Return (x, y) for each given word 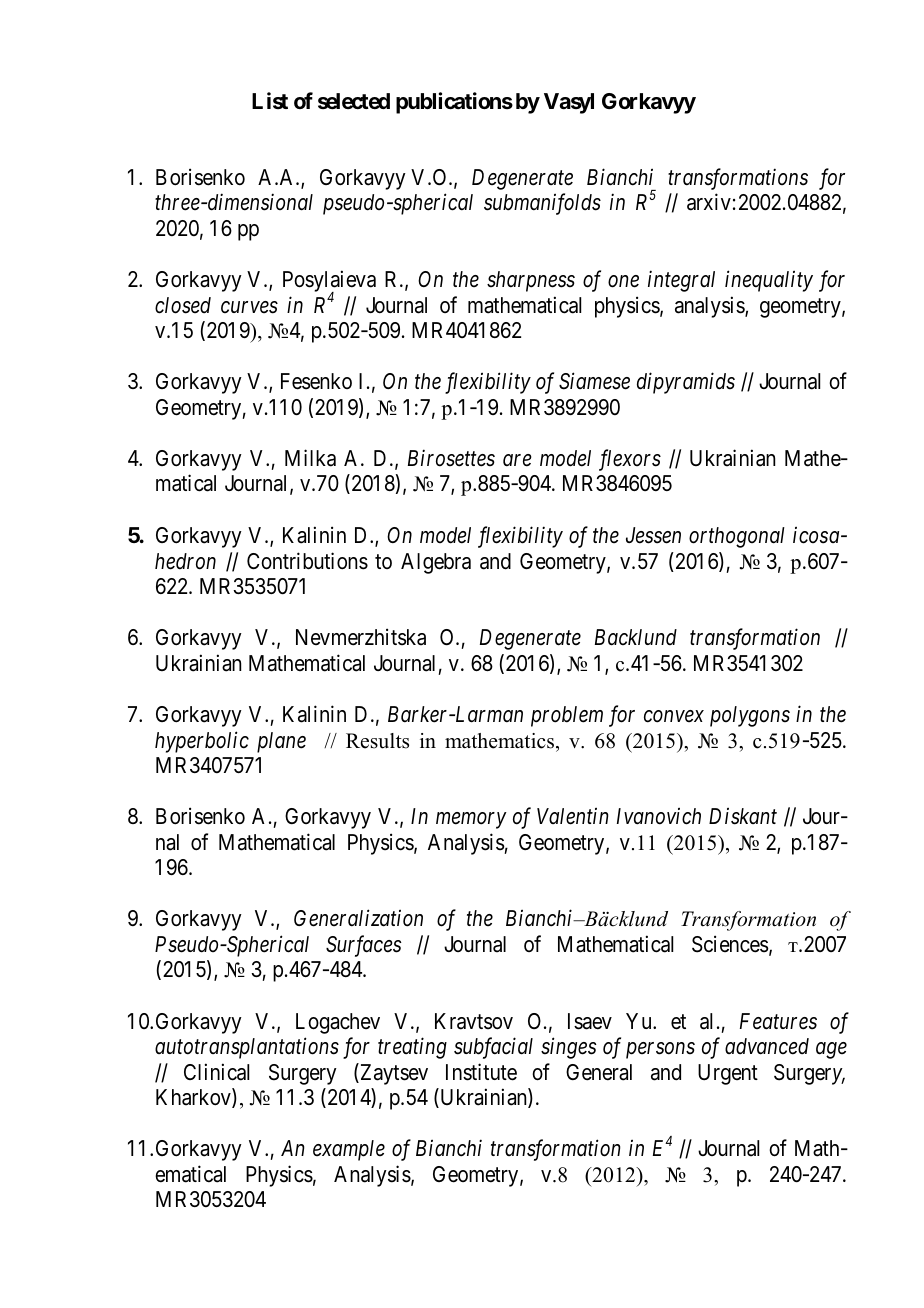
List (270, 100)
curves (249, 307)
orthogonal (737, 537)
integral (681, 281)
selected (354, 101)
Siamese (594, 381)
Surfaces (364, 946)
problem (567, 716)
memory (471, 821)
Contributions (307, 561)
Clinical (216, 1072)
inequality (769, 281)
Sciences (730, 944)
